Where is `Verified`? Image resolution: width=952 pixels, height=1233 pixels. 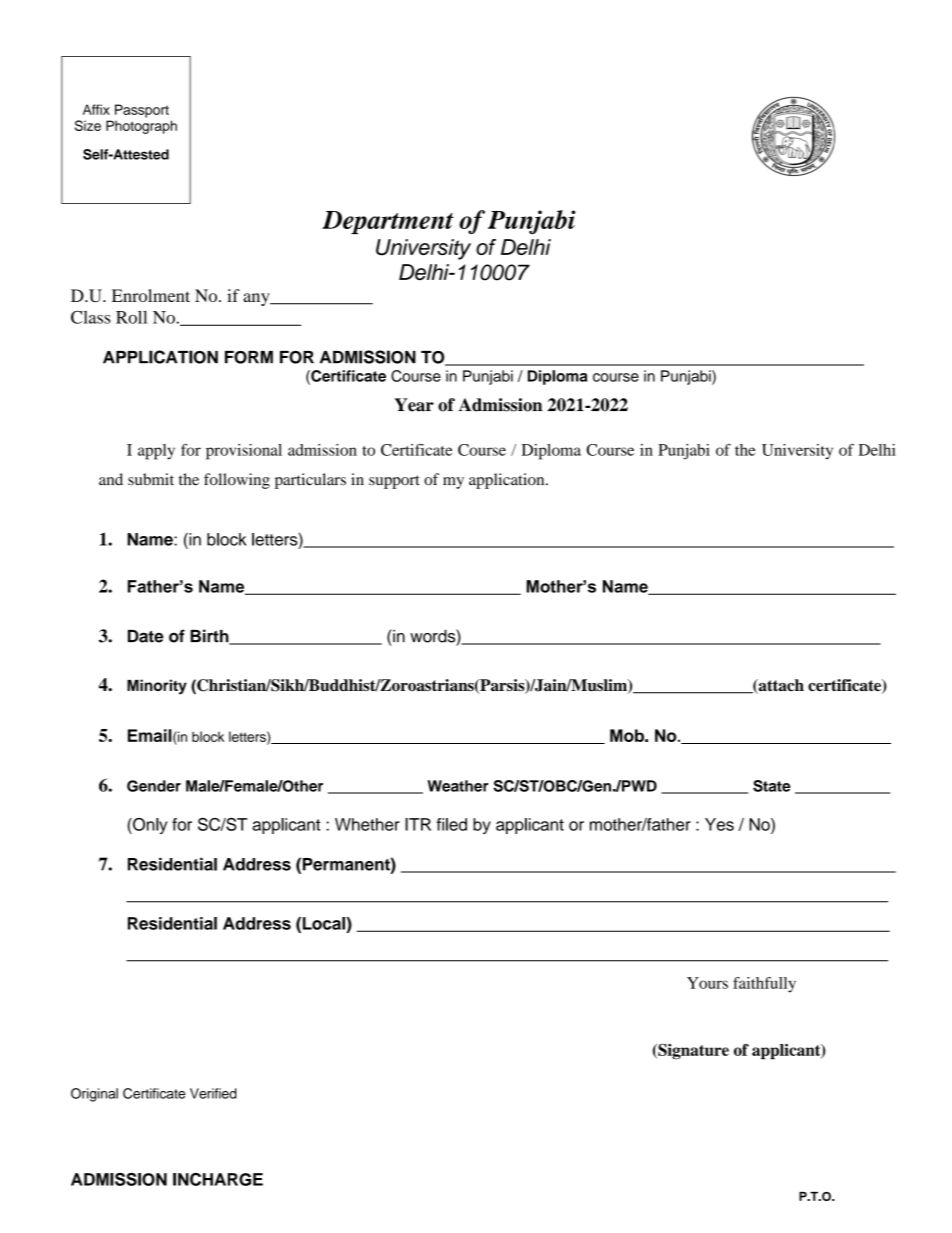
Verified is located at coordinates (213, 1093).
